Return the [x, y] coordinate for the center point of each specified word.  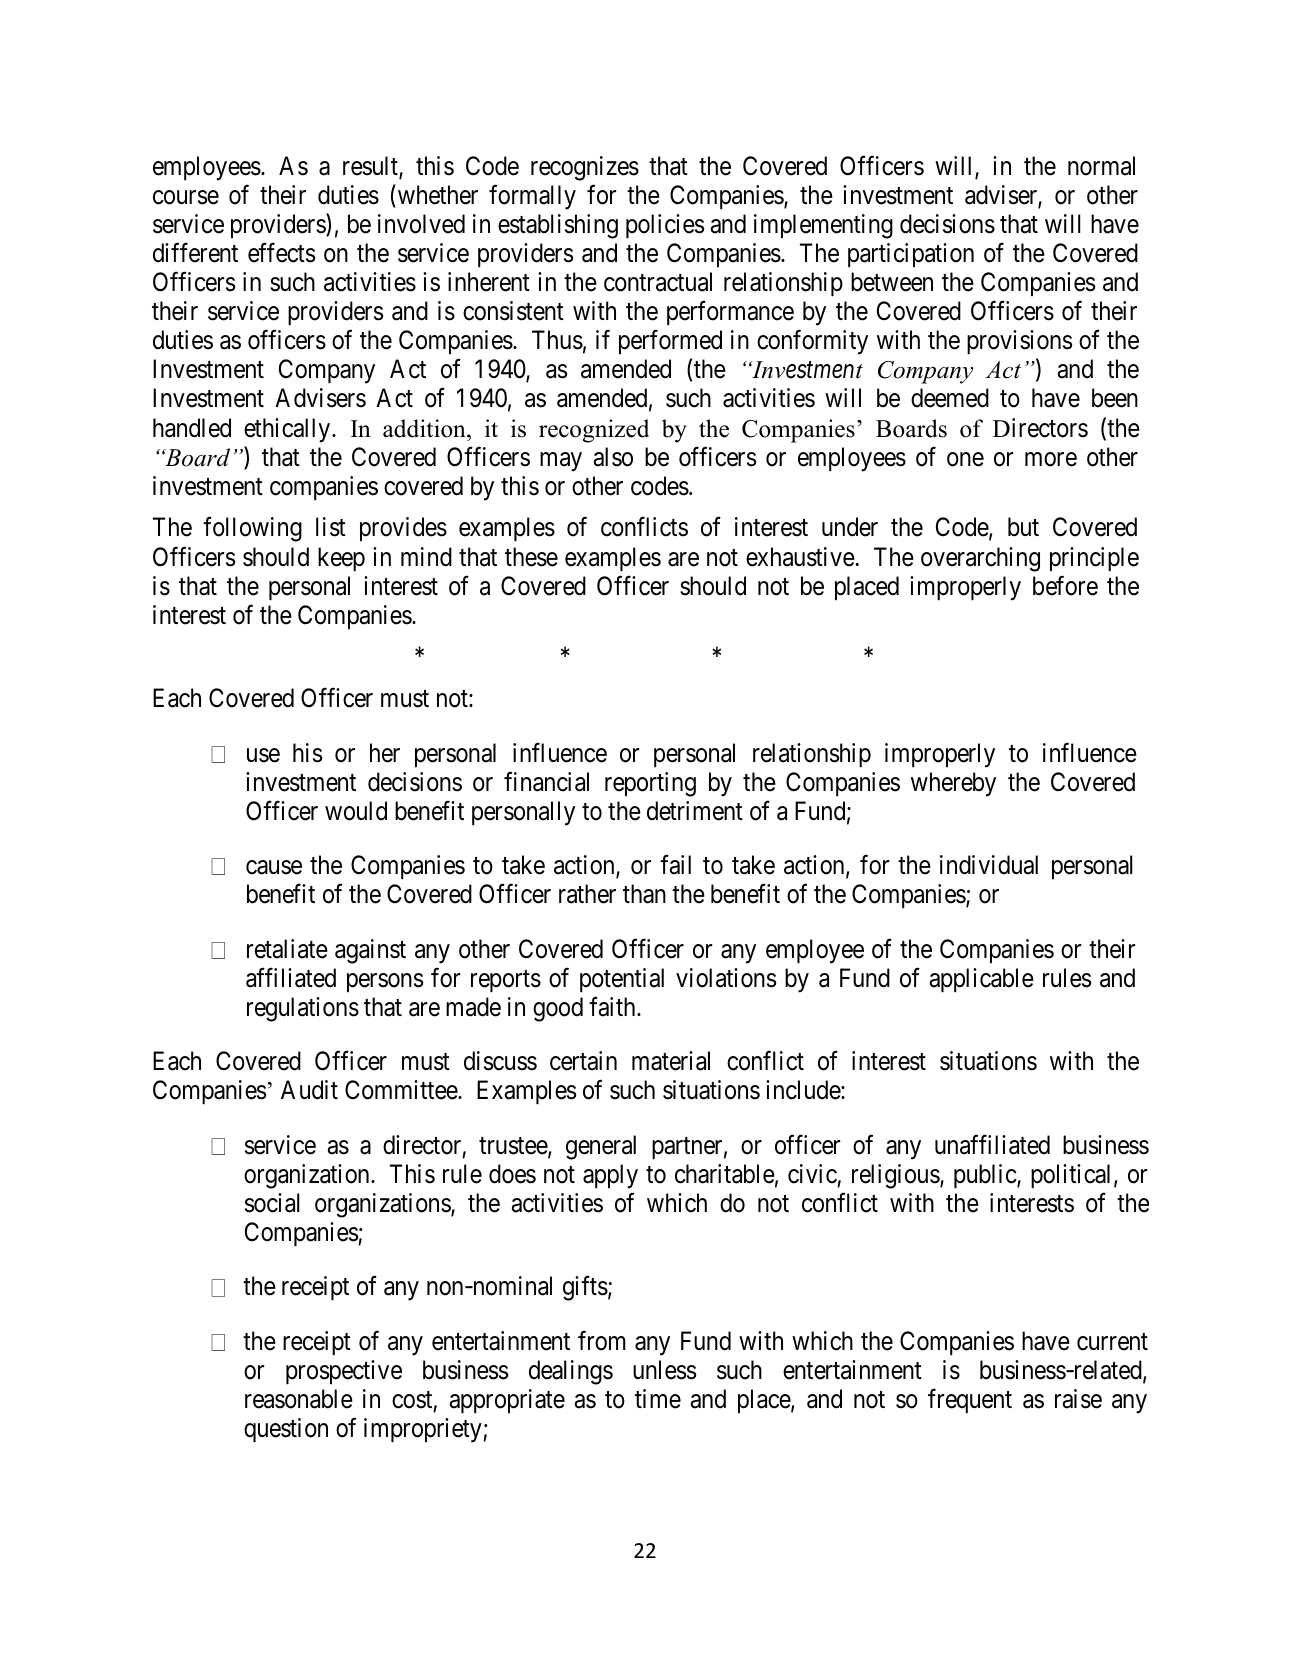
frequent [970, 1400]
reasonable [299, 1399]
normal [1101, 166]
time [658, 1399]
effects [281, 253]
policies [665, 226]
